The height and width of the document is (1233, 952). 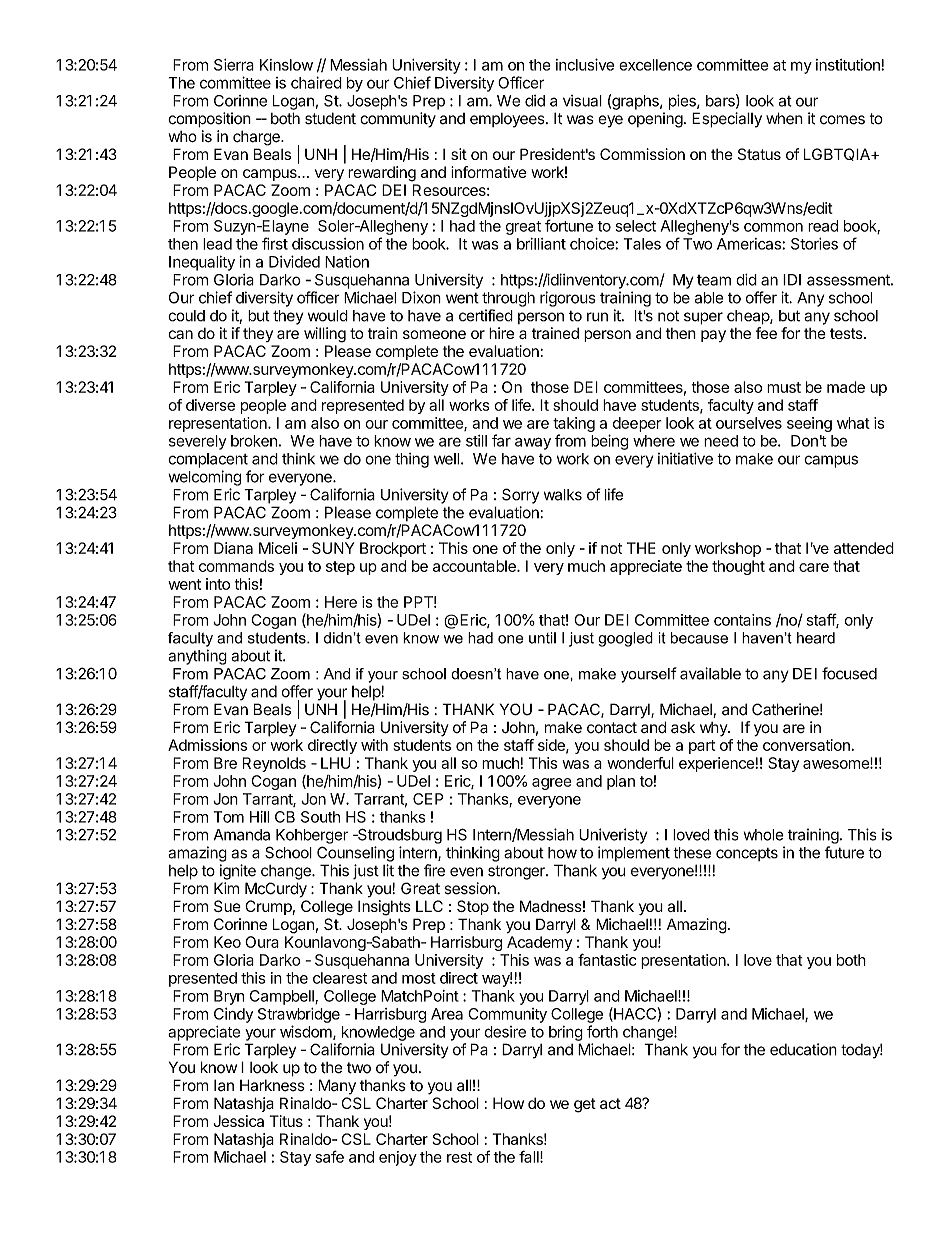 What do you see at coordinates (542, 638) in the document?
I see `until` at bounding box center [542, 638].
